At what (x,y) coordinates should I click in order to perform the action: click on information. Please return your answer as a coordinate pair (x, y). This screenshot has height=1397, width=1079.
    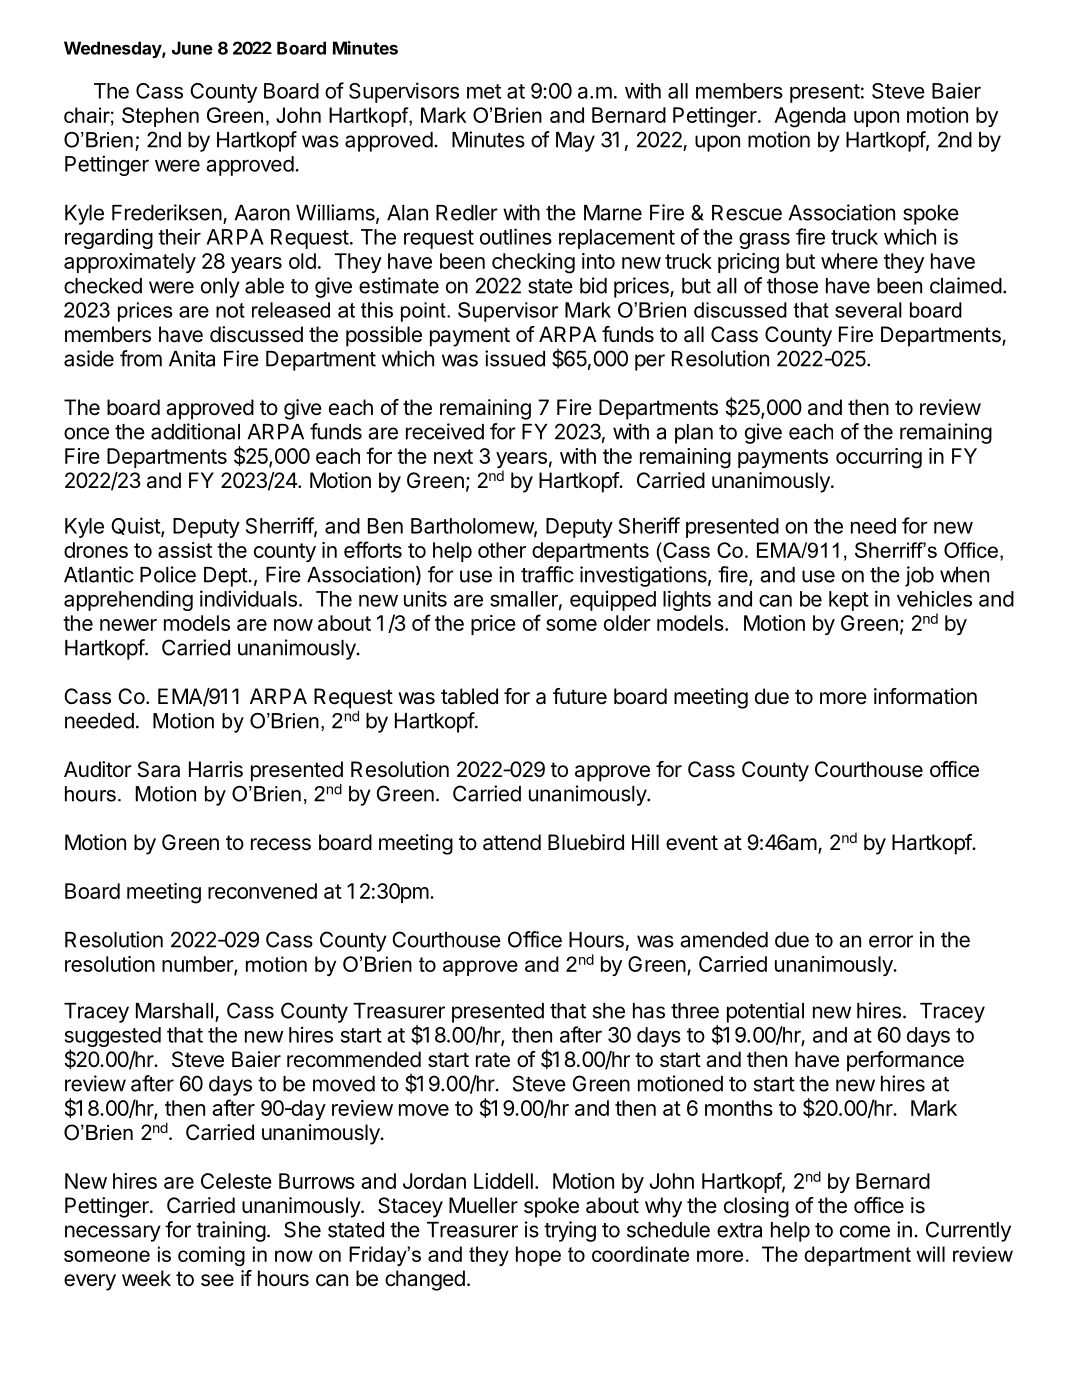
    Looking at the image, I should click on (925, 696).
